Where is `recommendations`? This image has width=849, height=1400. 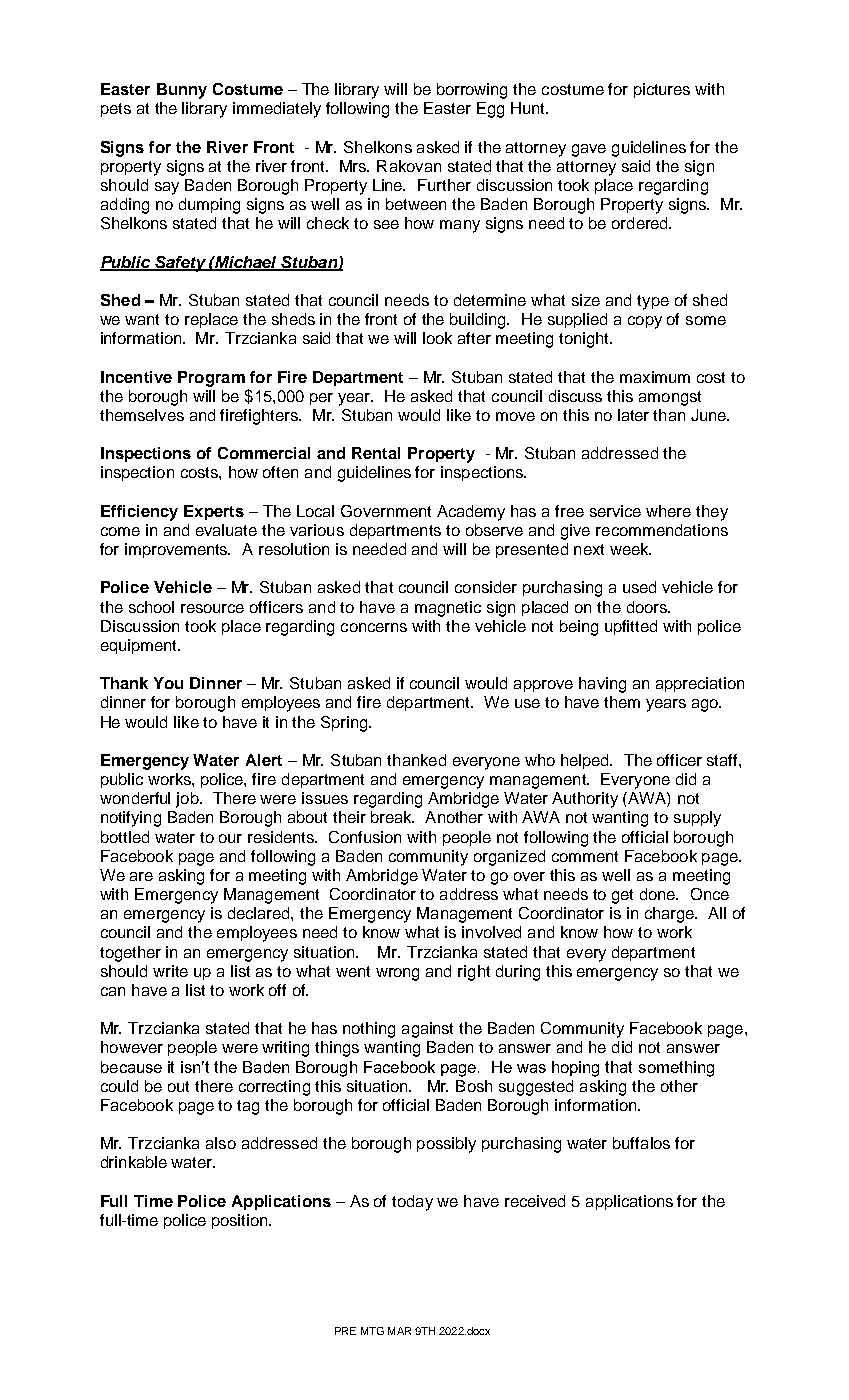
recommendations is located at coordinates (662, 530).
